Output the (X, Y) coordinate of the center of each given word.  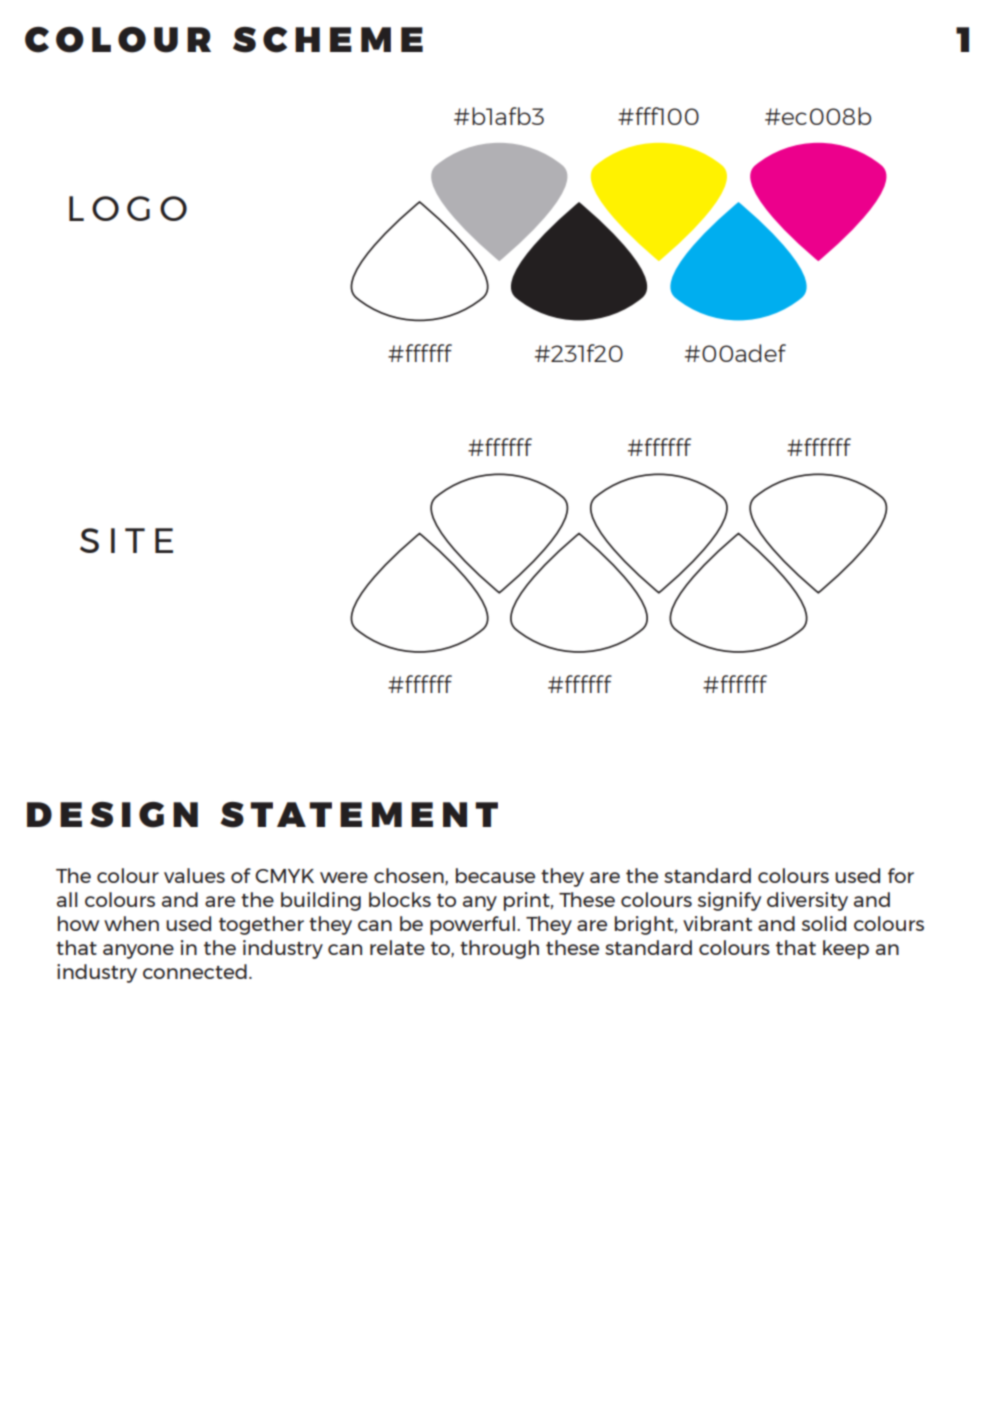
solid (824, 923)
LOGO (128, 208)
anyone (138, 951)
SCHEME (328, 40)
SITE (126, 540)
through (499, 949)
